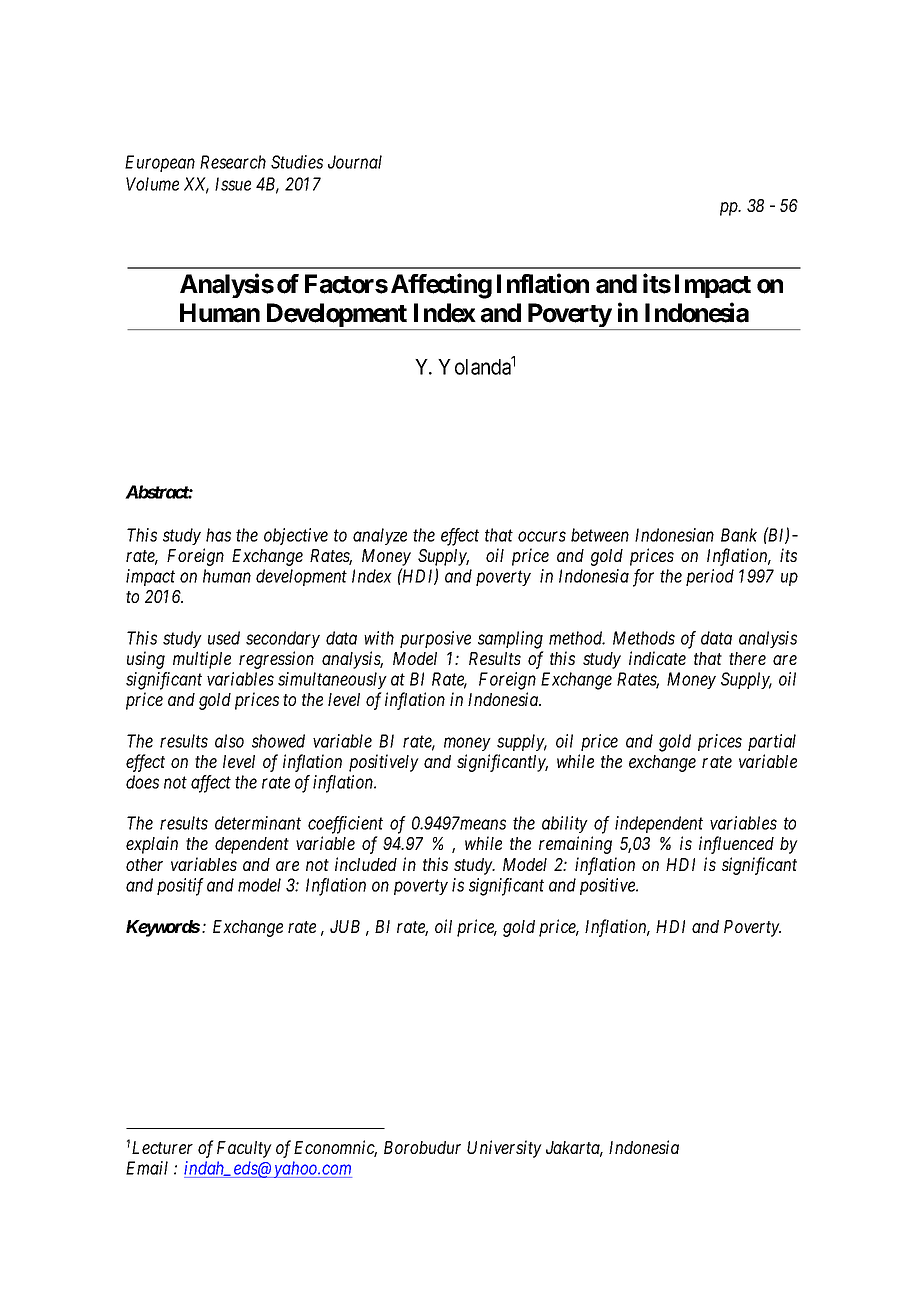 This screenshot has width=924, height=1305. I want to click on Studies, so click(297, 162).
